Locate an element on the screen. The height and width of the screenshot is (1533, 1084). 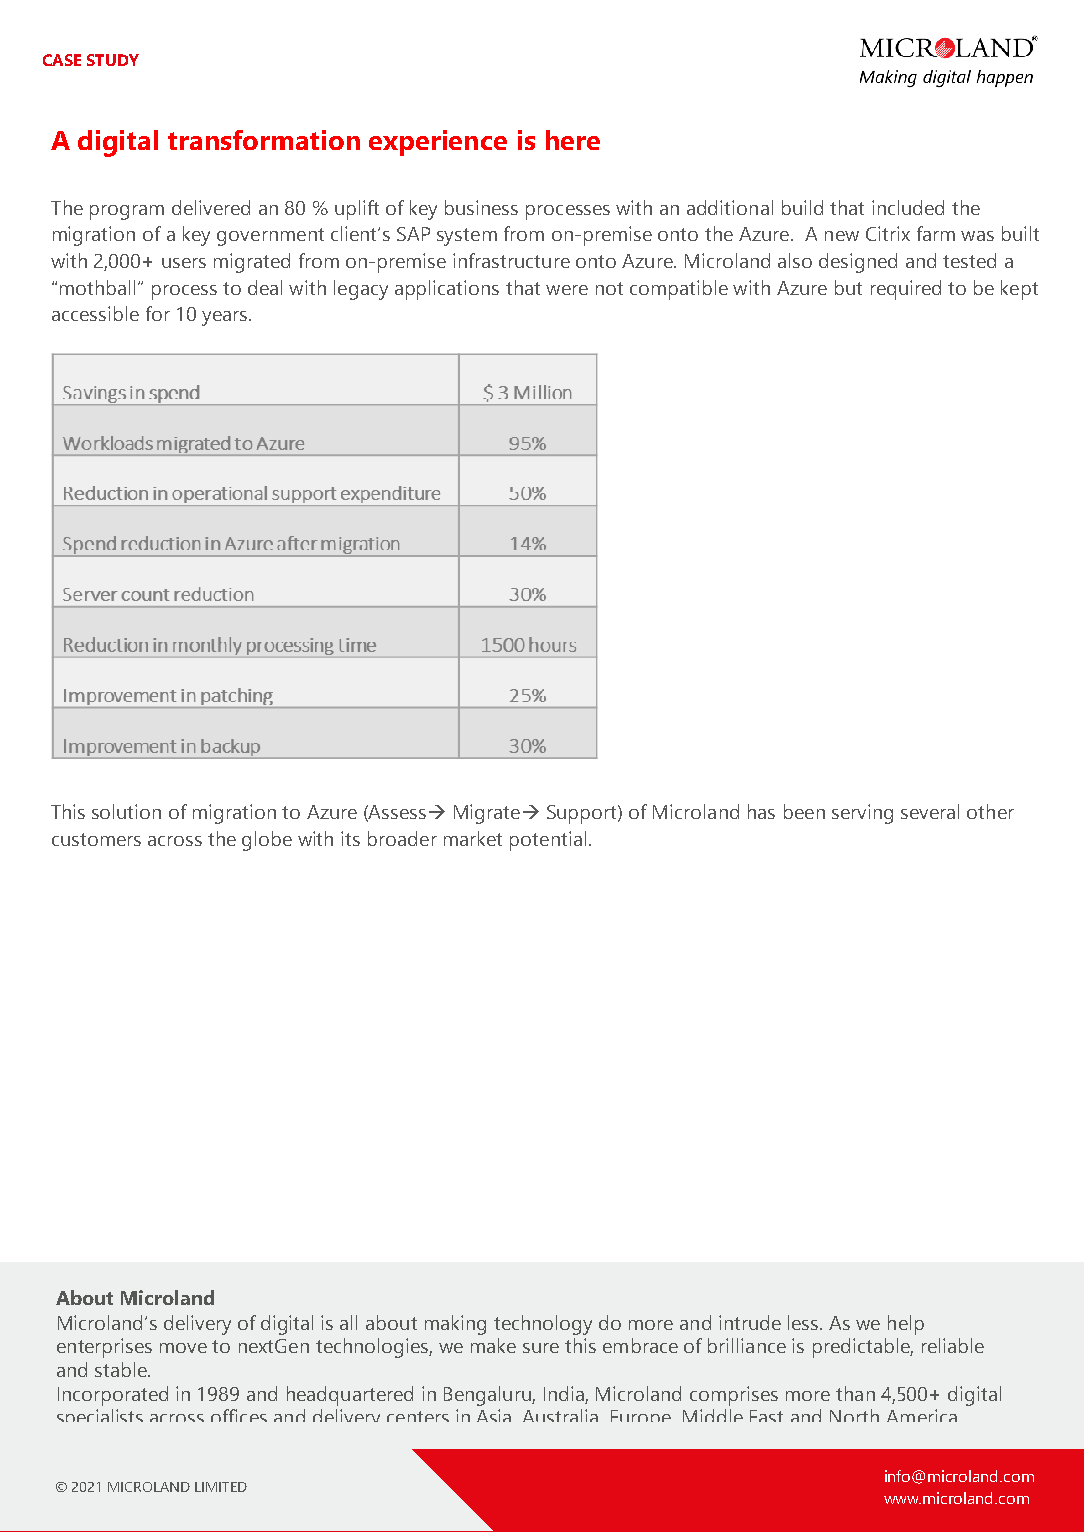
Australia is located at coordinates (560, 1415).
